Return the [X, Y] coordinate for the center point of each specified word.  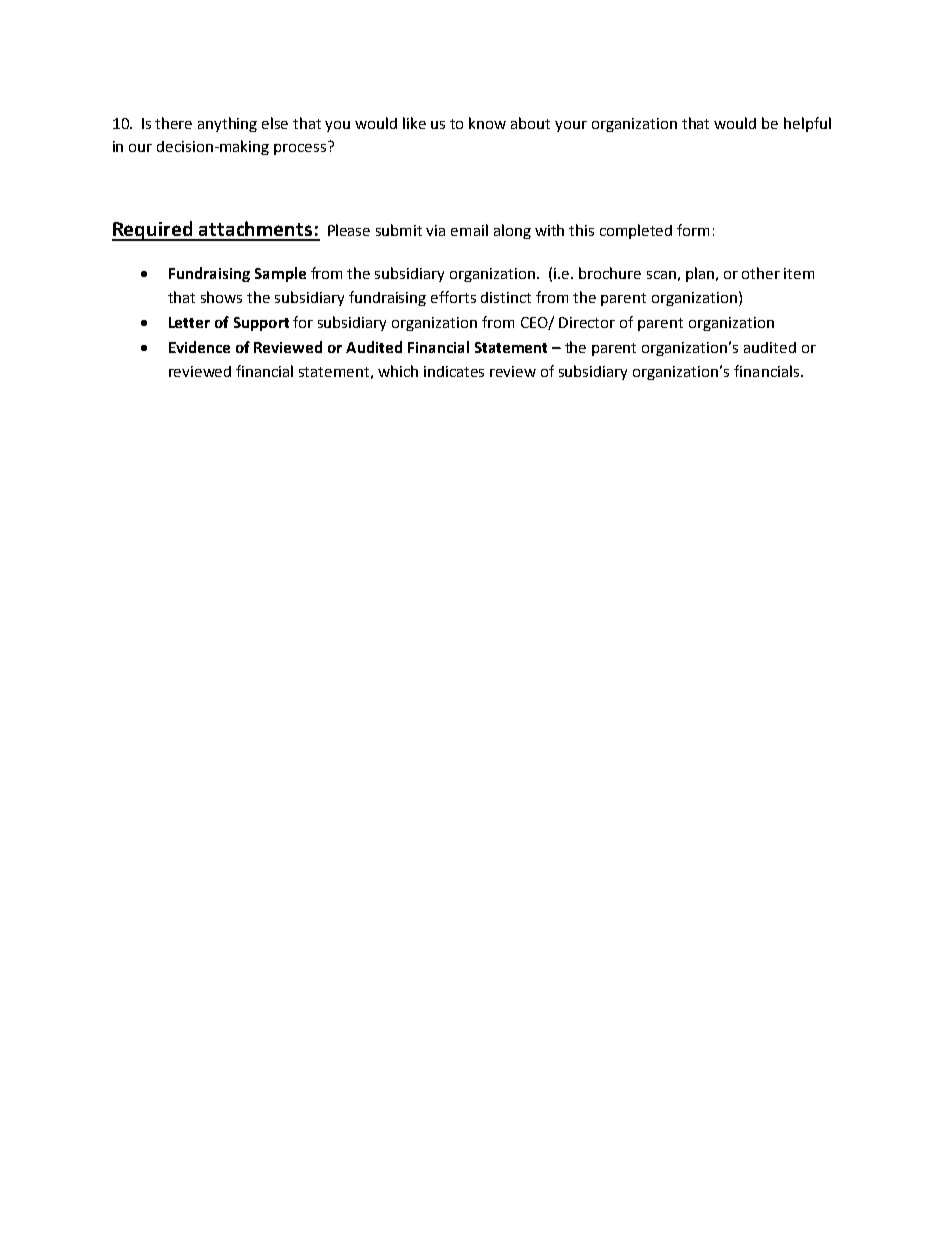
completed [636, 231]
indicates [454, 371]
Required [153, 231]
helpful [807, 124]
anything [227, 124]
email [469, 230]
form [693, 230]
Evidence [199, 347]
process [300, 149]
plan [701, 274]
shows [221, 297]
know [487, 123]
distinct [506, 297]
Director [587, 322]
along [512, 231]
